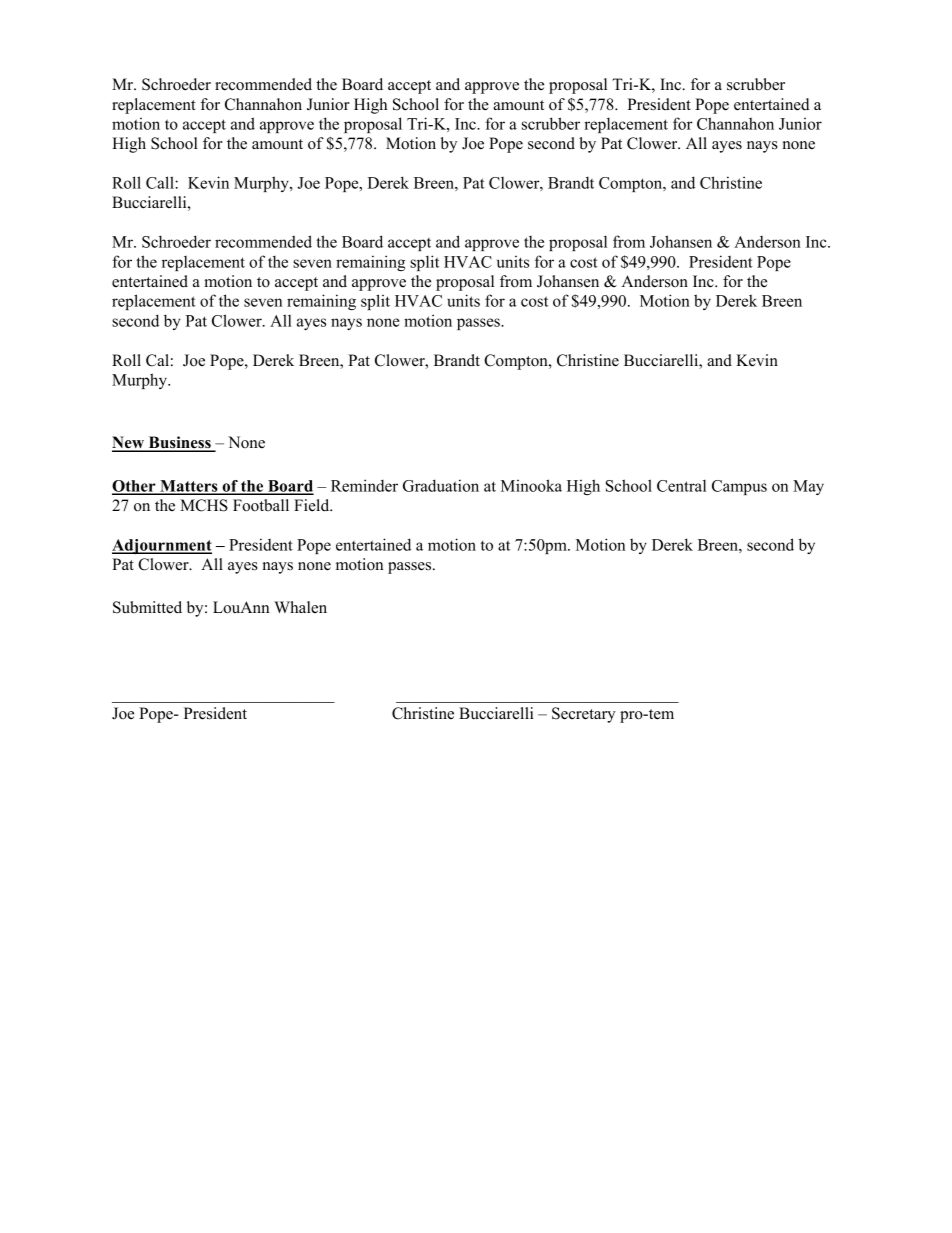 The width and height of the page is (952, 1233). I want to click on New, so click(129, 443).
